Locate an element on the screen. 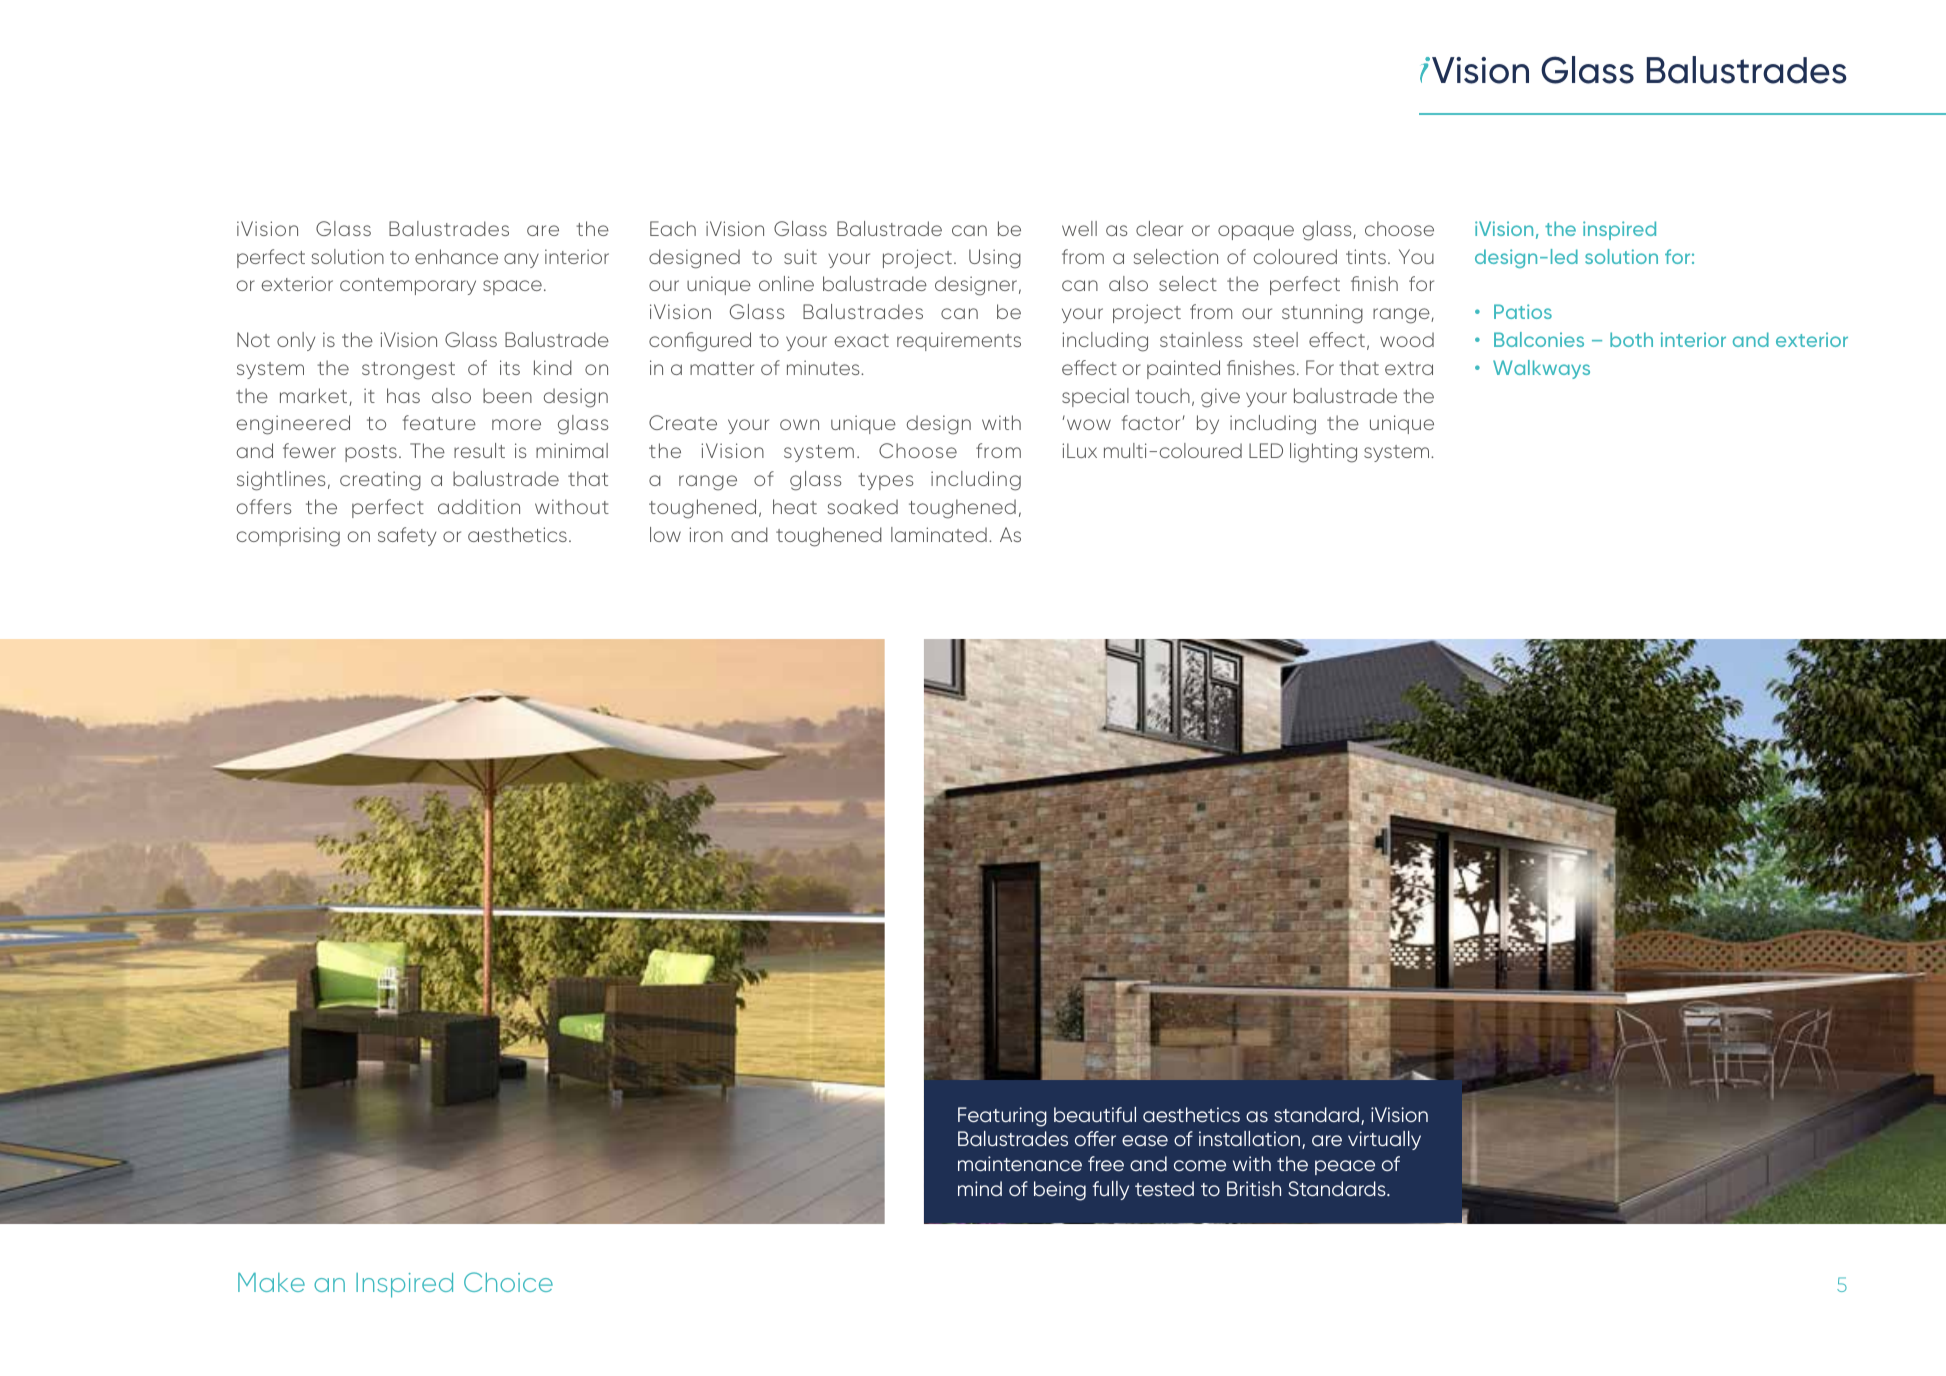  enhance is located at coordinates (456, 256).
